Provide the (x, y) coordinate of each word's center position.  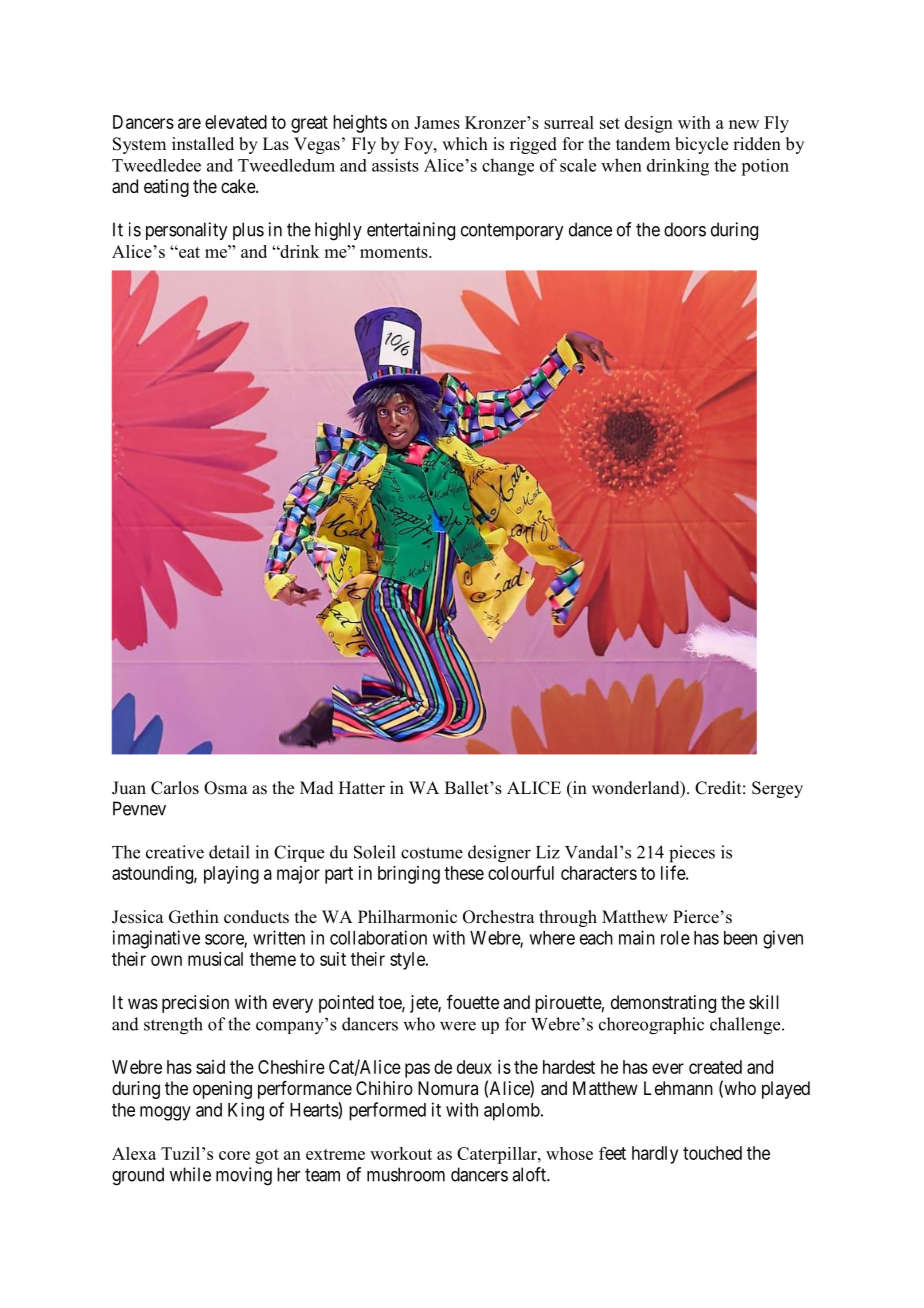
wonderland (637, 789)
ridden (757, 144)
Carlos (175, 788)
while (190, 1174)
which (465, 143)
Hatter (362, 788)
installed (203, 144)
